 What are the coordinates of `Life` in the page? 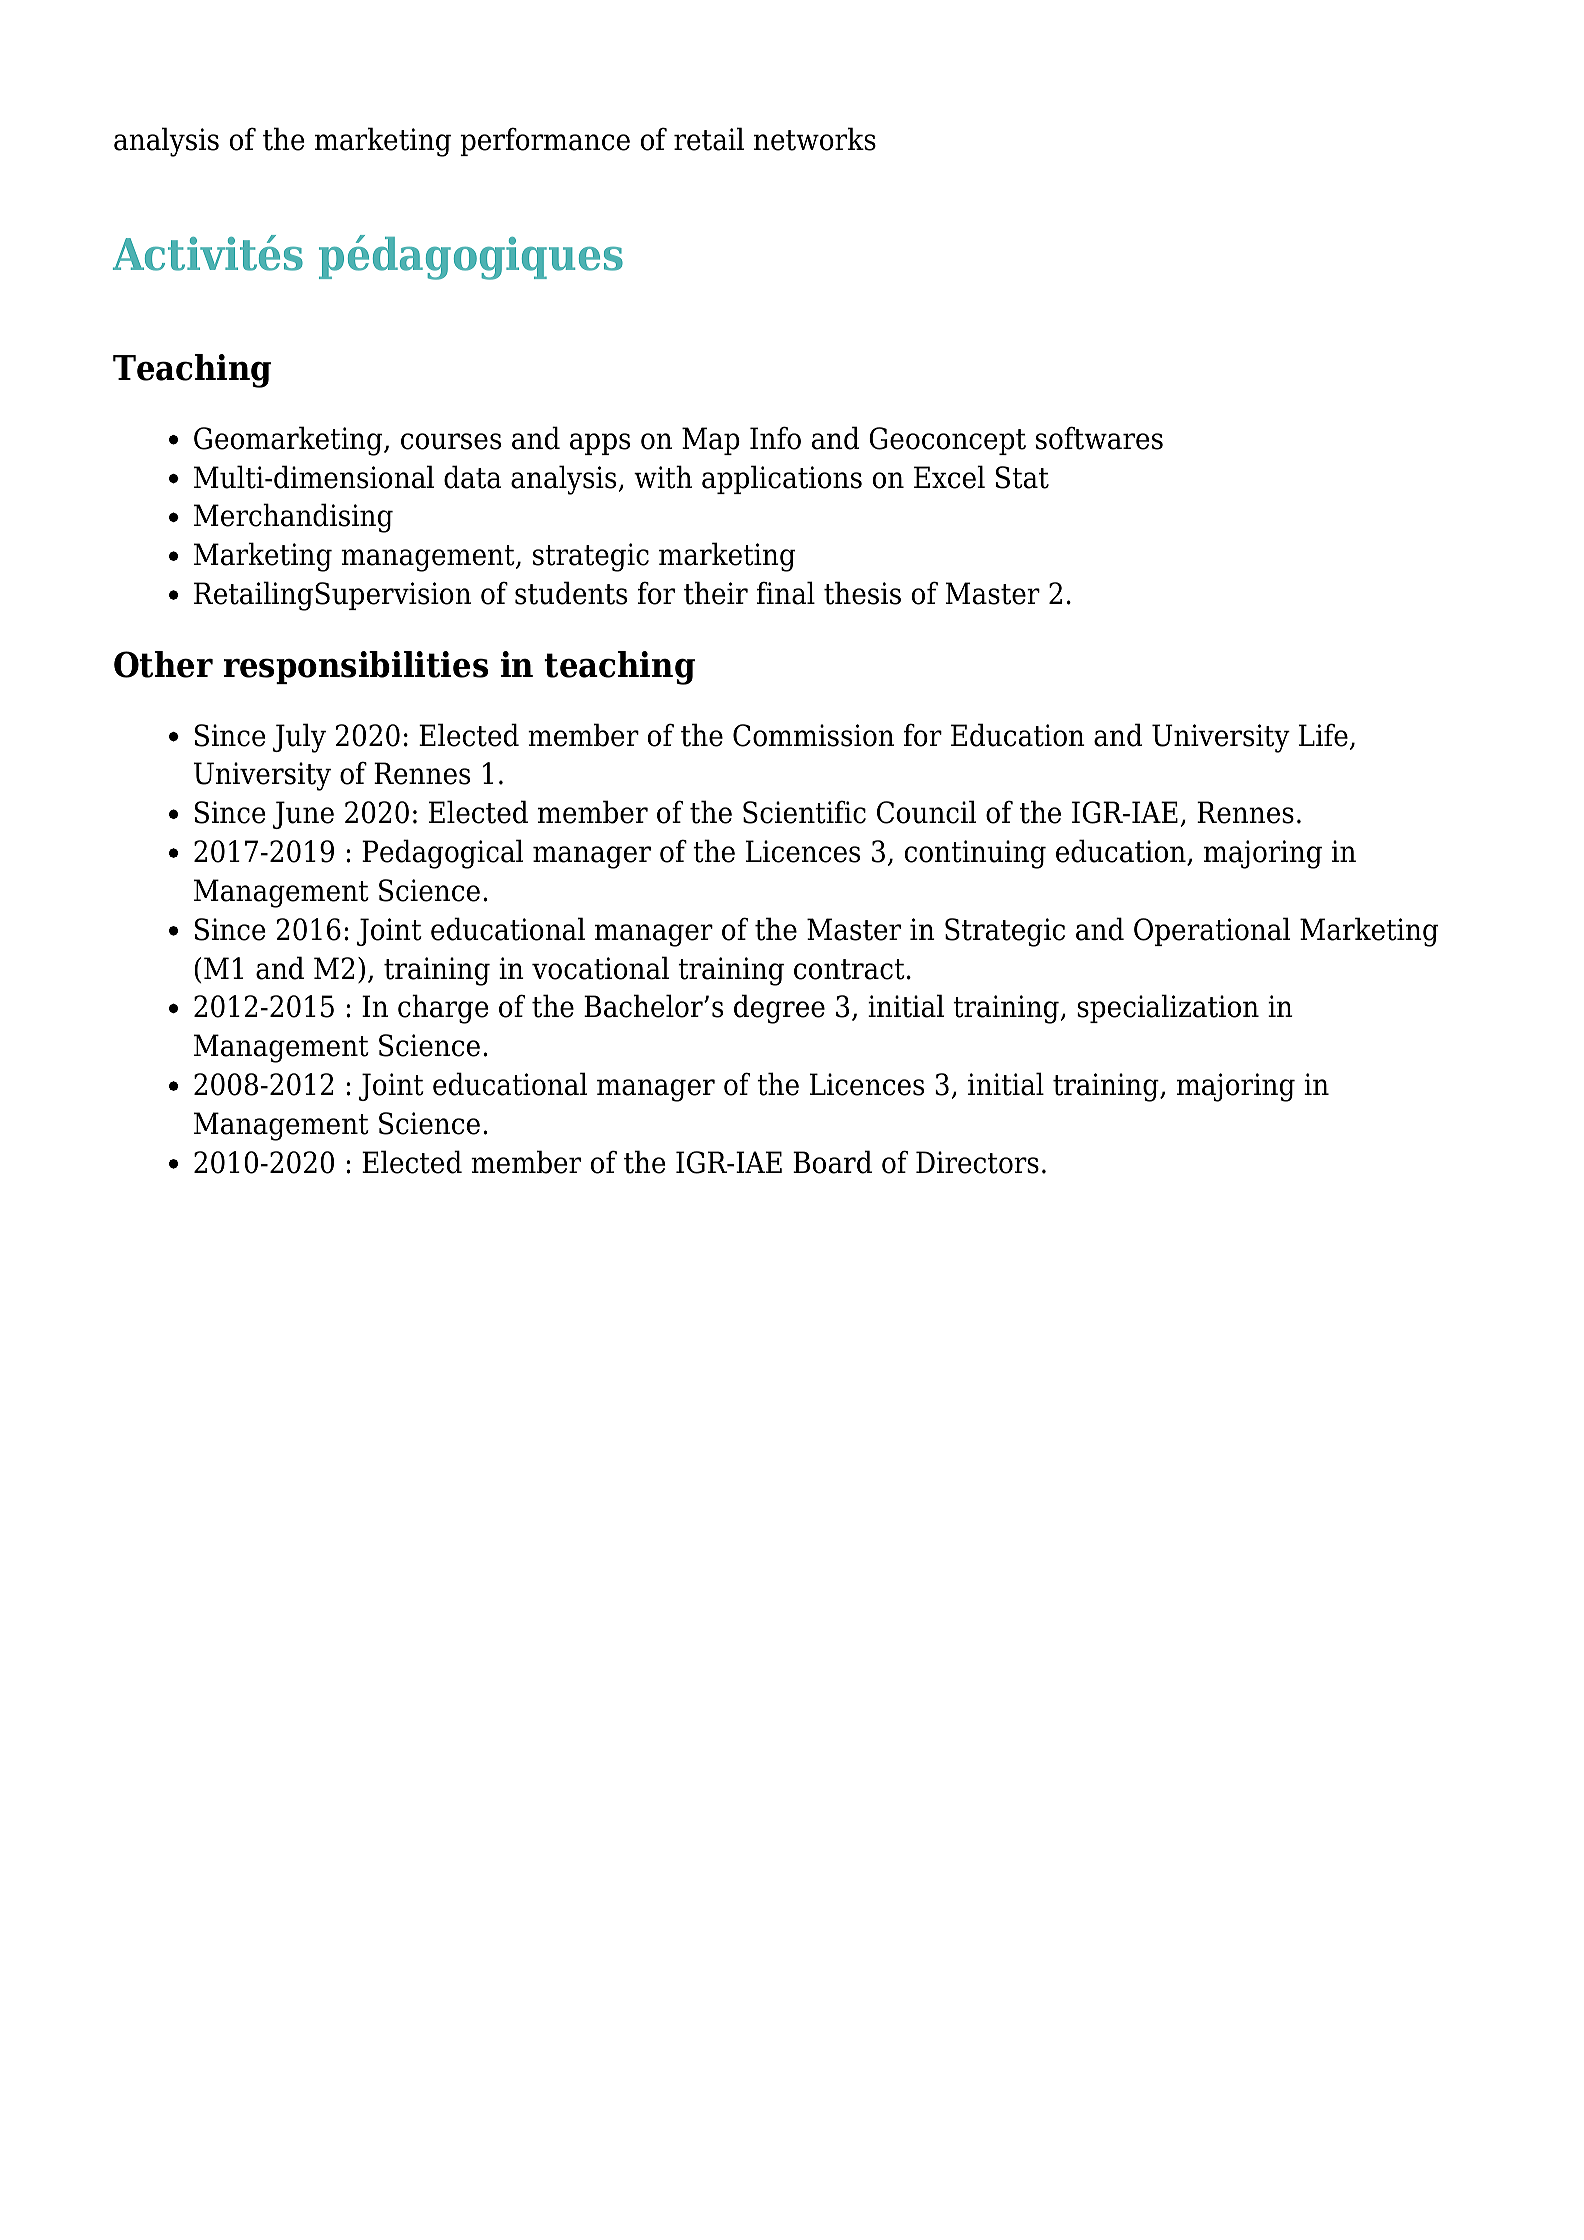 It's located at (1323, 735).
